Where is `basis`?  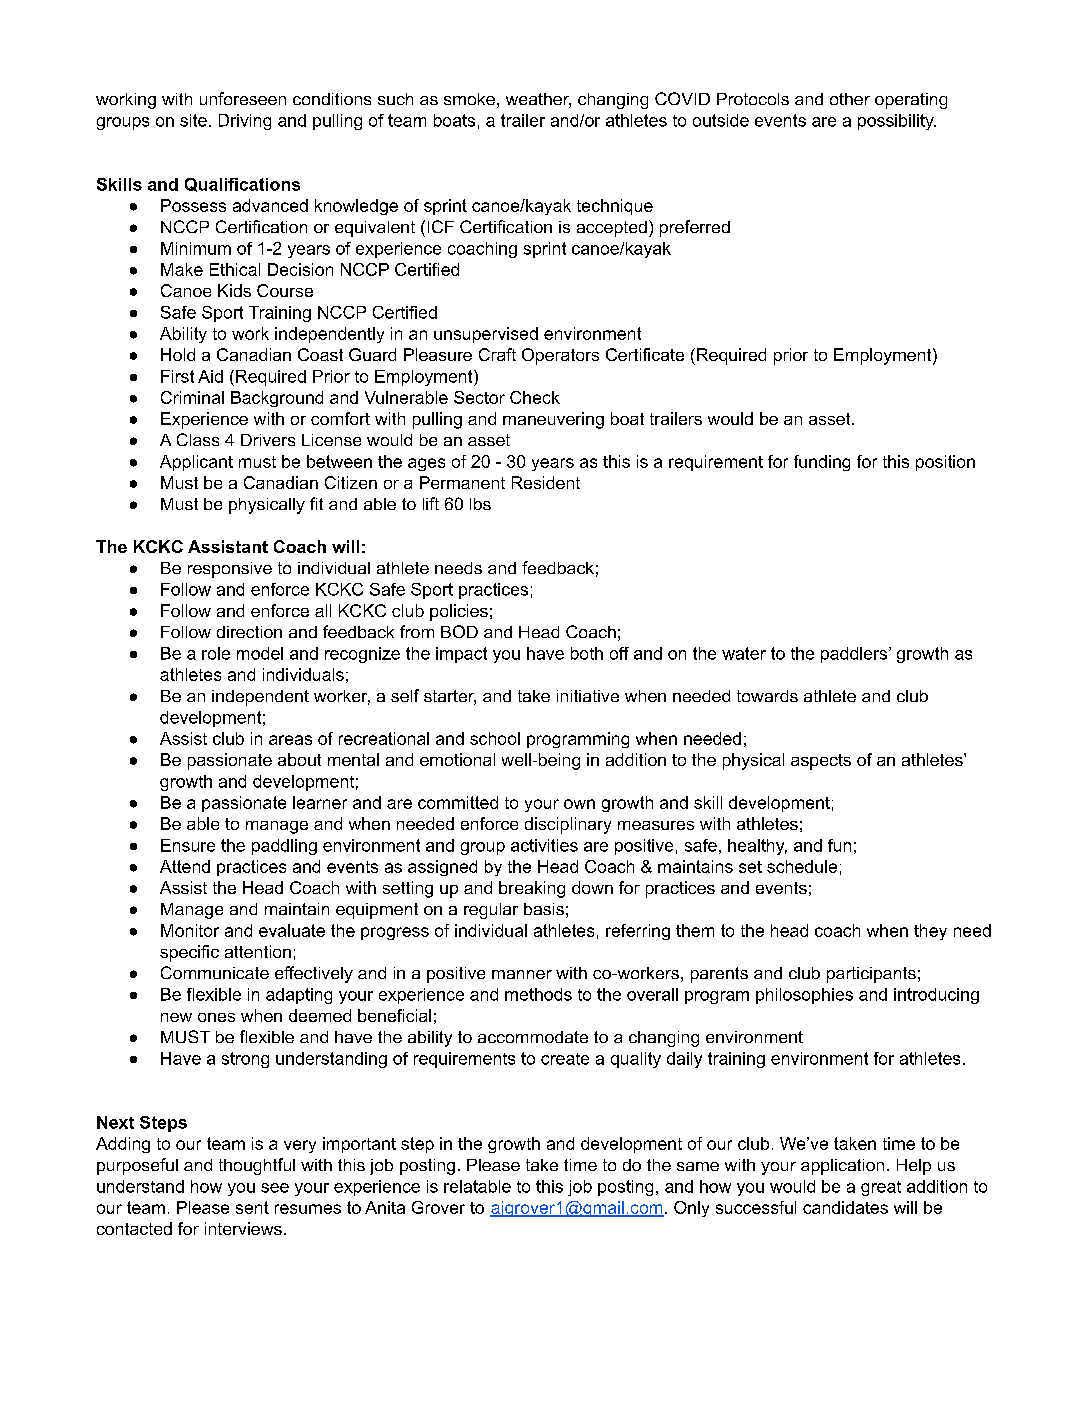
basis is located at coordinates (544, 909).
